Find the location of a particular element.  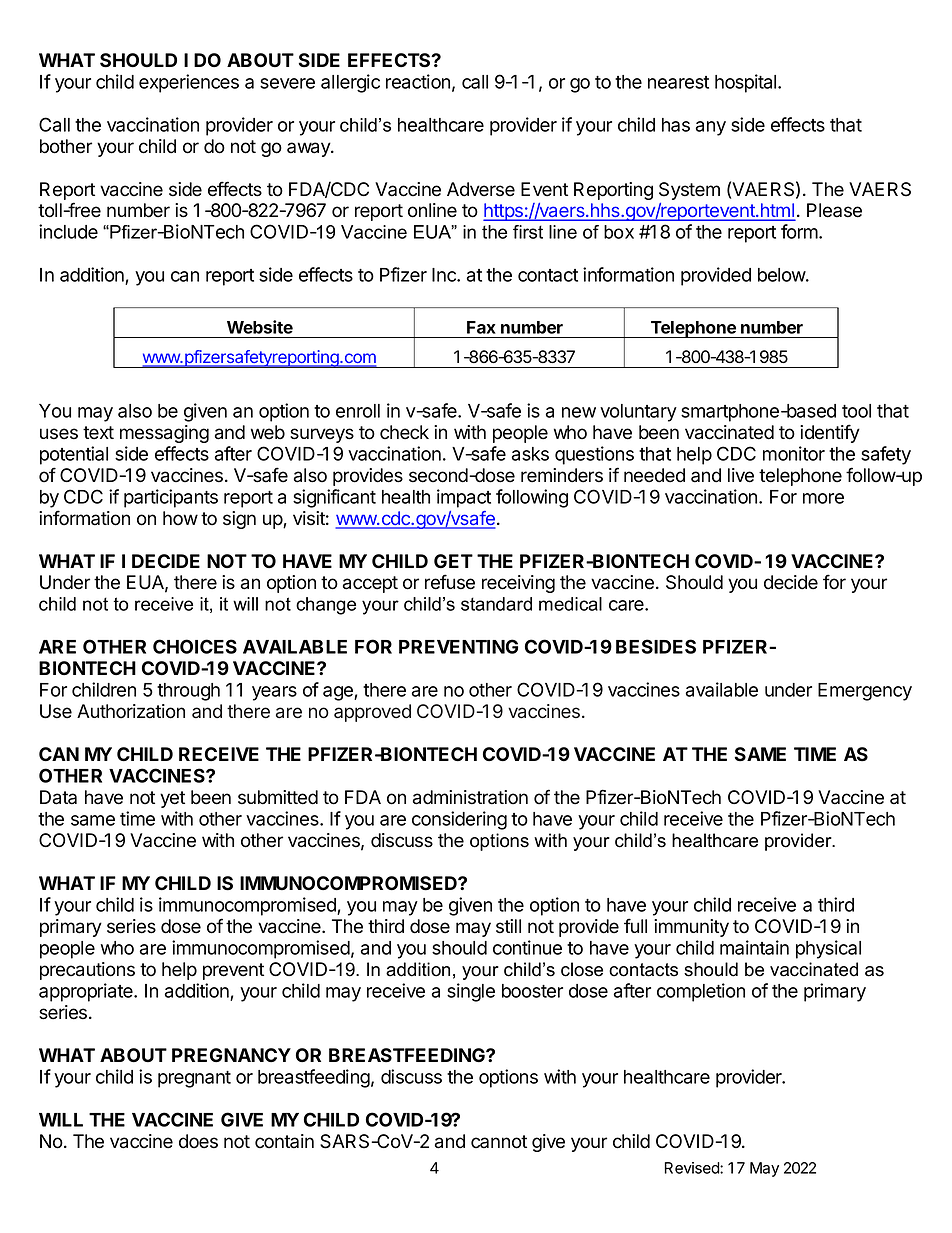

Fax is located at coordinates (481, 327).
